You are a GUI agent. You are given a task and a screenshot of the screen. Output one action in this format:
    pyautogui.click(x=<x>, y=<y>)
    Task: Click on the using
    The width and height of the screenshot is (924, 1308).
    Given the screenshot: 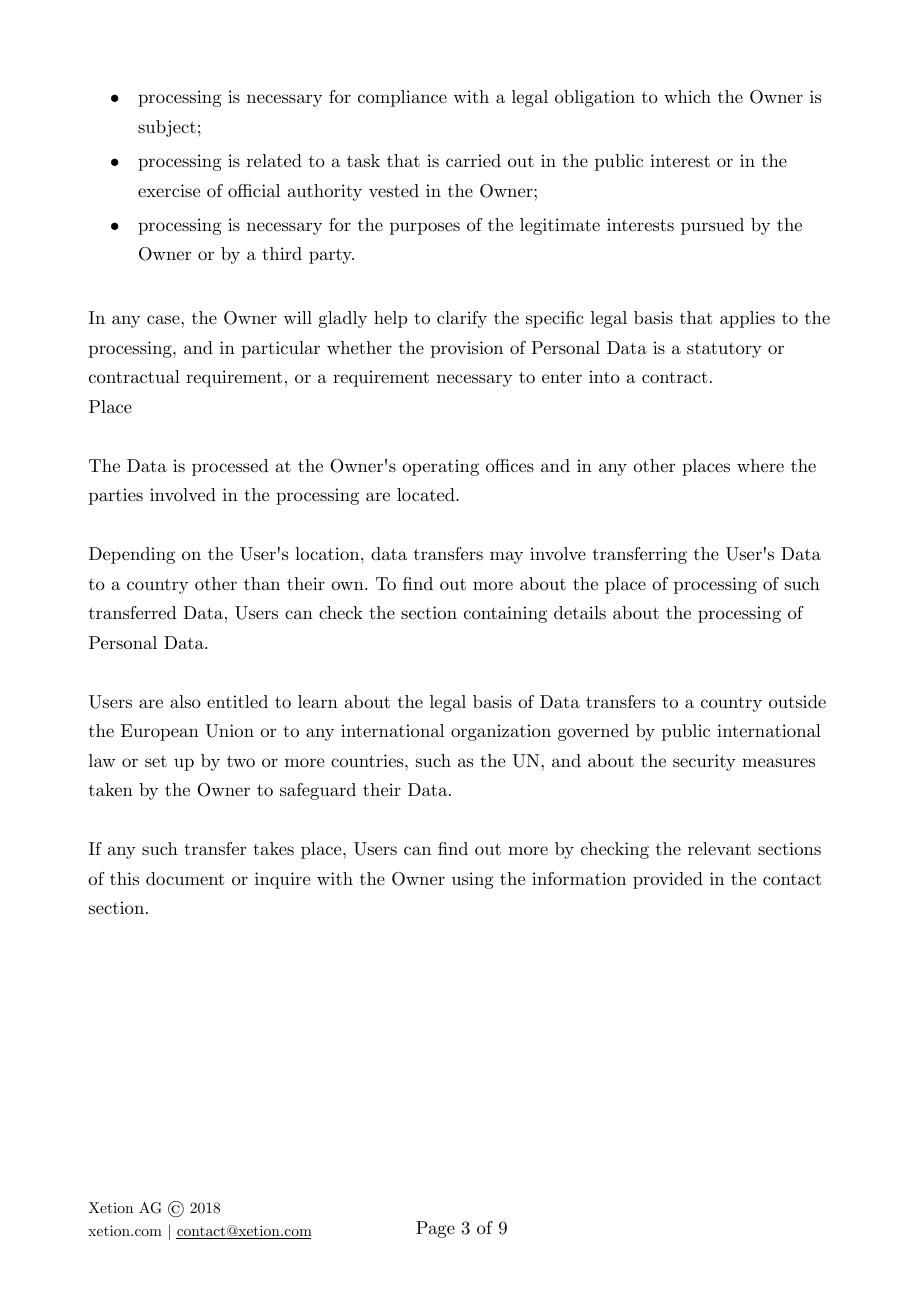 What is the action you would take?
    pyautogui.click(x=472, y=880)
